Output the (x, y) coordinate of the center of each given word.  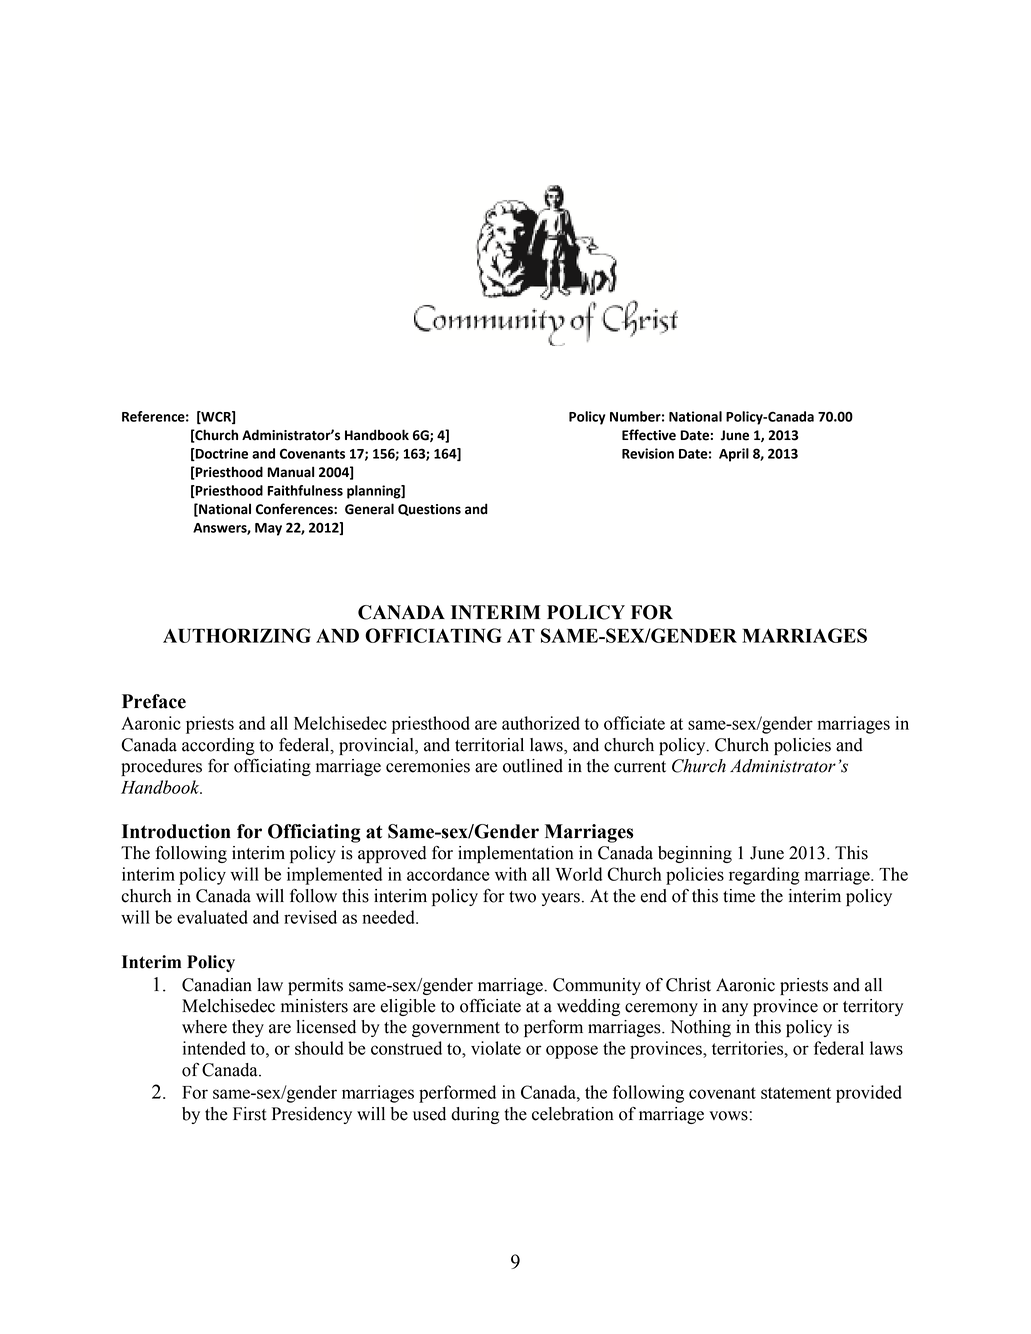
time (739, 896)
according (218, 746)
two (522, 897)
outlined (533, 766)
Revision (648, 453)
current (640, 767)
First (250, 1114)
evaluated (212, 917)
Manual (290, 472)
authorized (541, 723)
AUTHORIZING (237, 635)
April (734, 455)
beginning (695, 854)
